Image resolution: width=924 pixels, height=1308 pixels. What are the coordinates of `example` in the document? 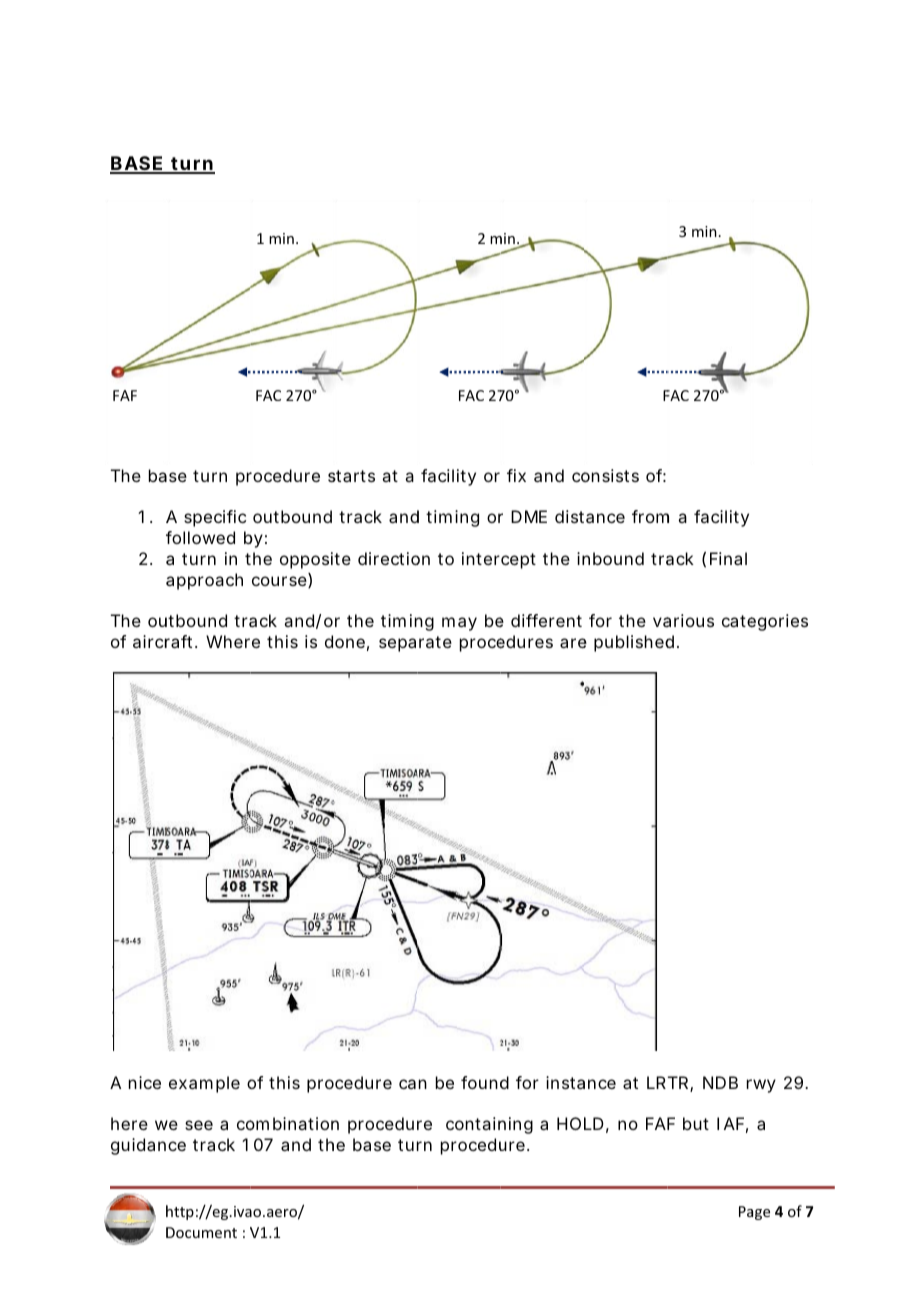 It's located at (204, 1084).
